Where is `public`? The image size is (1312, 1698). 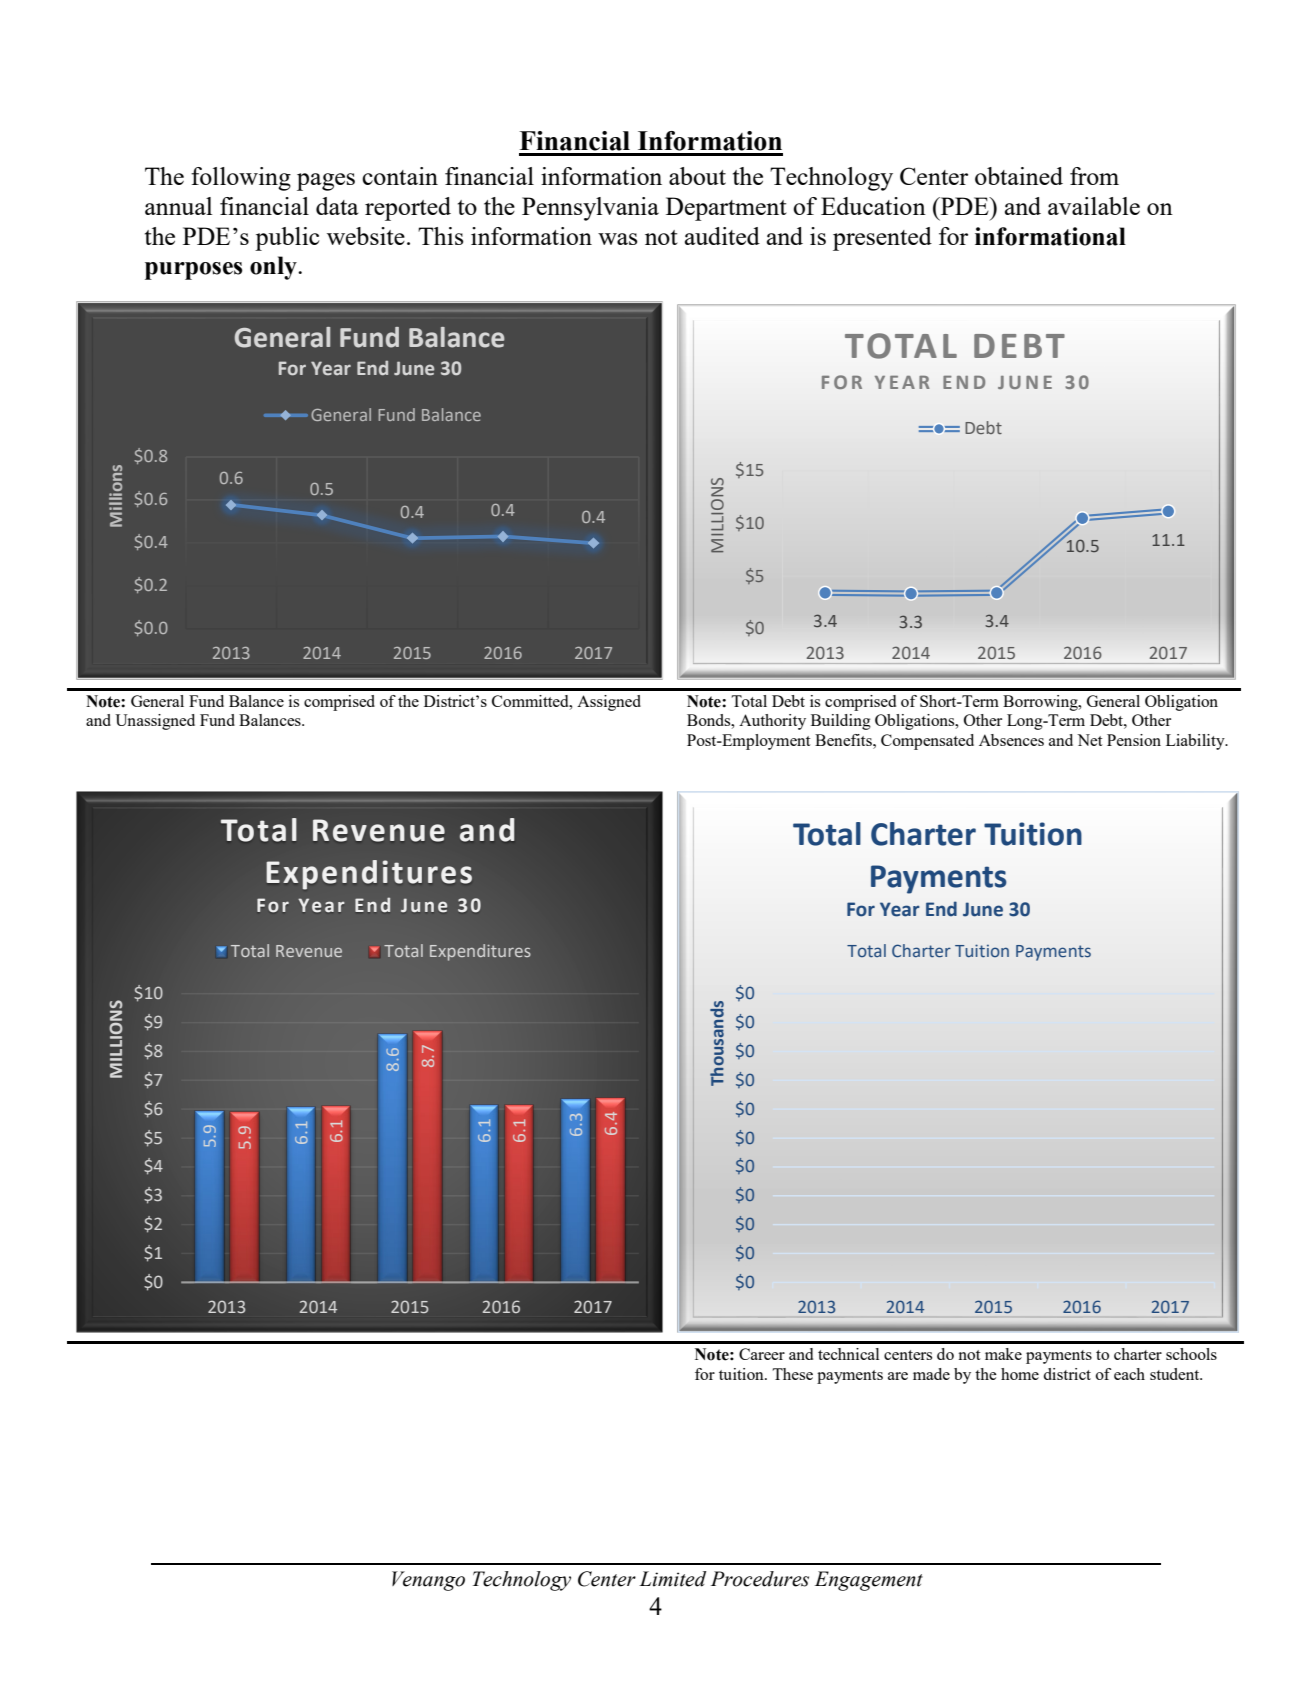 public is located at coordinates (287, 239).
